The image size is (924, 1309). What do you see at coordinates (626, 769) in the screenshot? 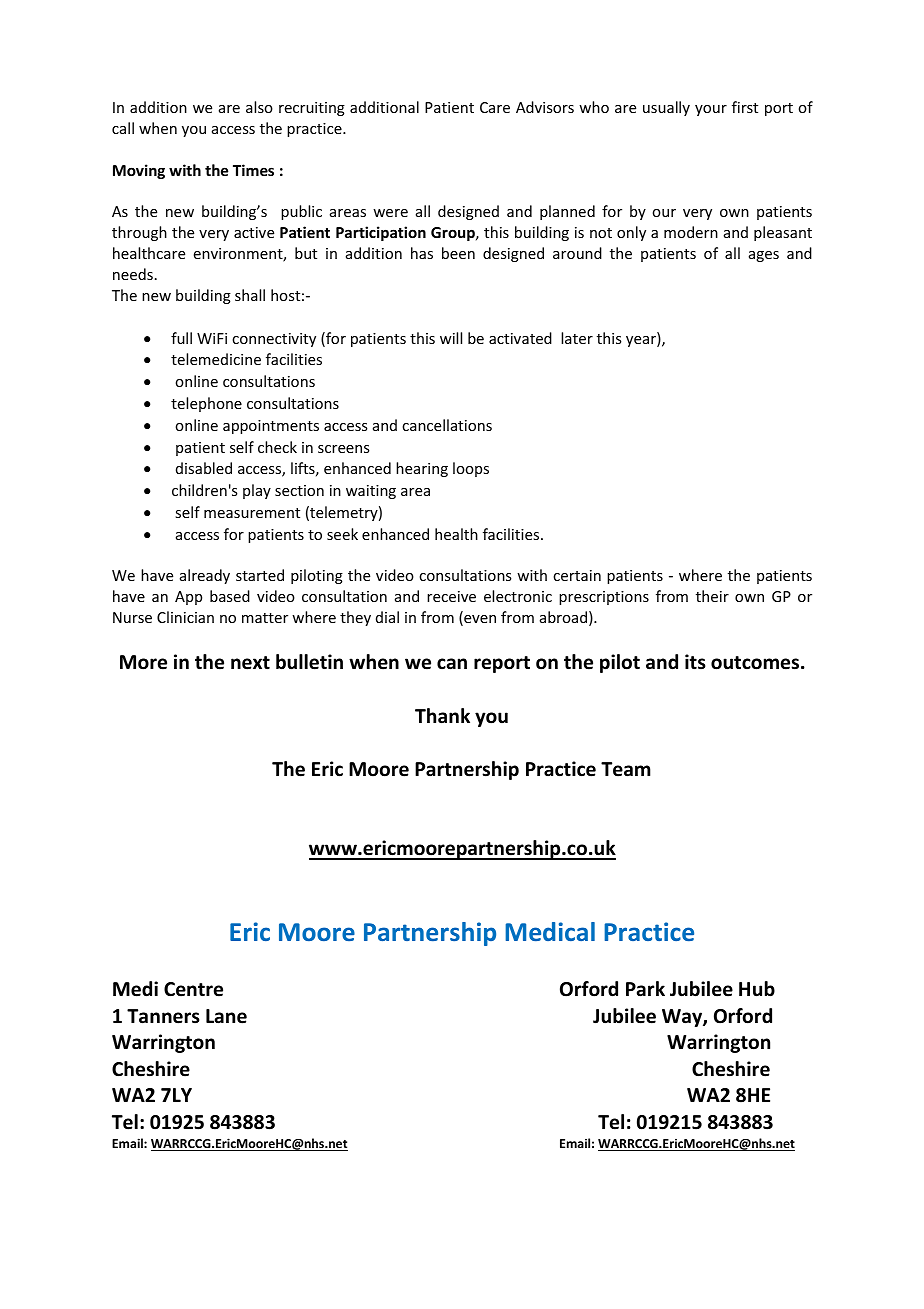
I see `Team` at bounding box center [626, 769].
